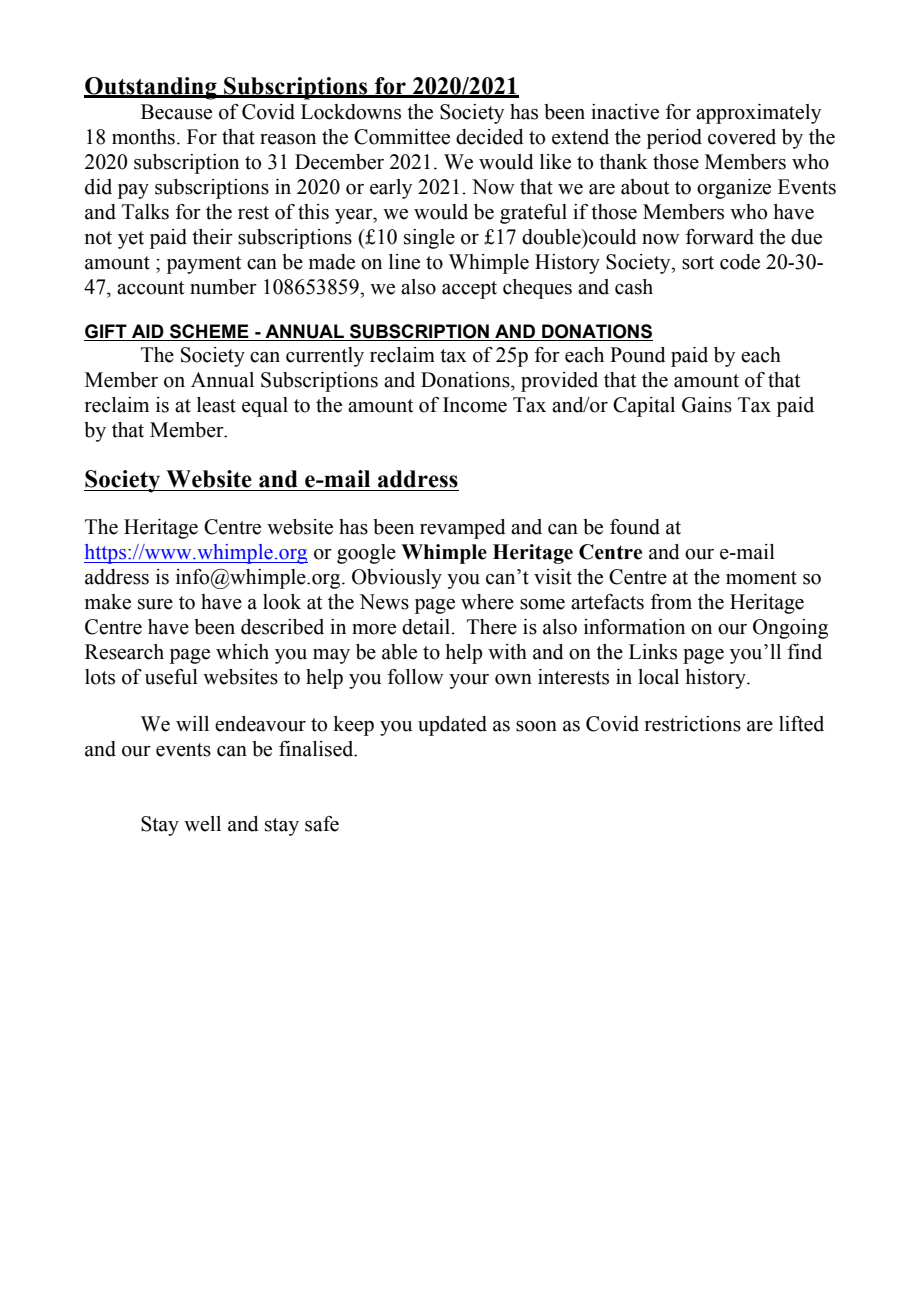 The height and width of the screenshot is (1308, 924). I want to click on Income, so click(475, 405).
